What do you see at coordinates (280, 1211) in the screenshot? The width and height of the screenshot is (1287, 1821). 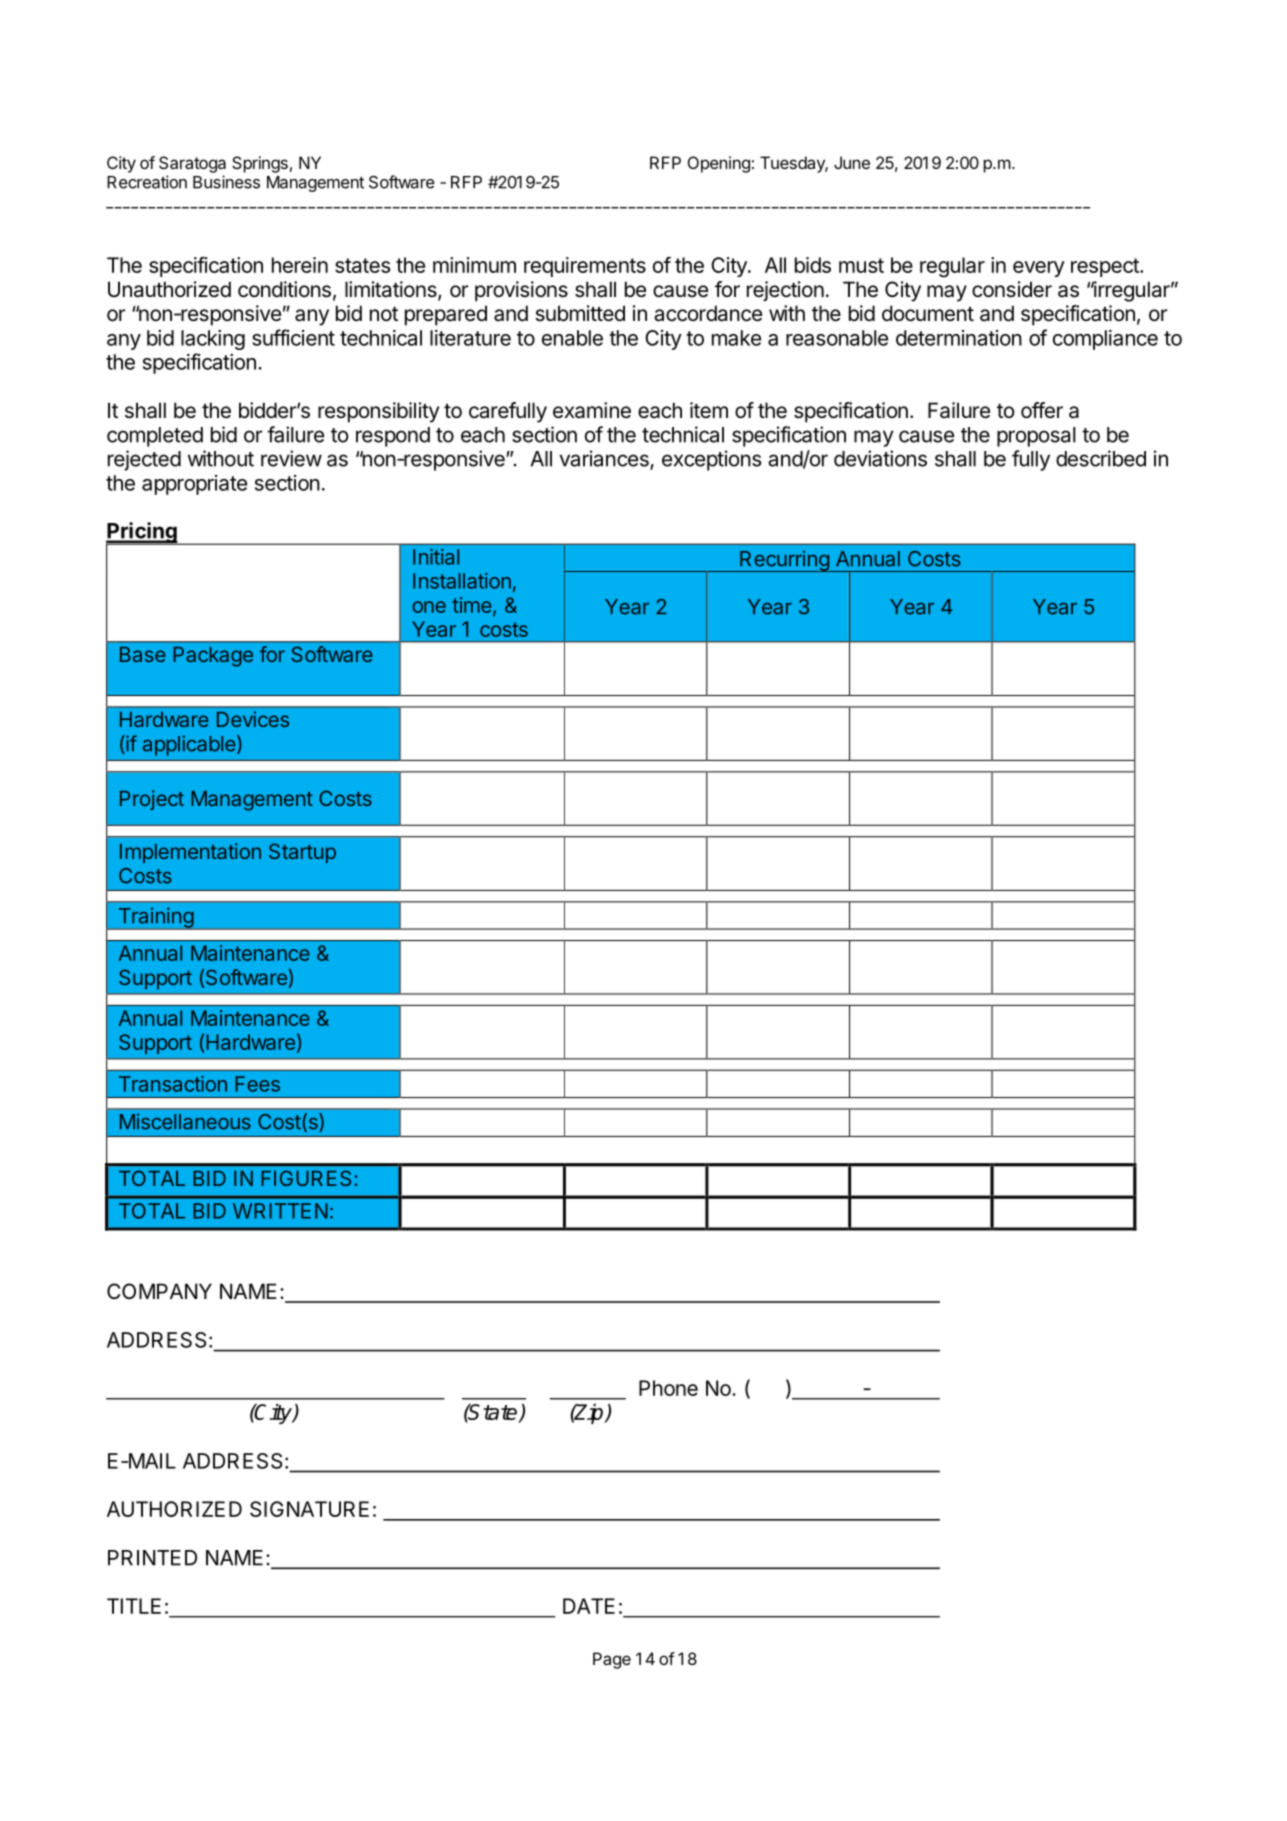 I see `WRITTEN` at bounding box center [280, 1211].
